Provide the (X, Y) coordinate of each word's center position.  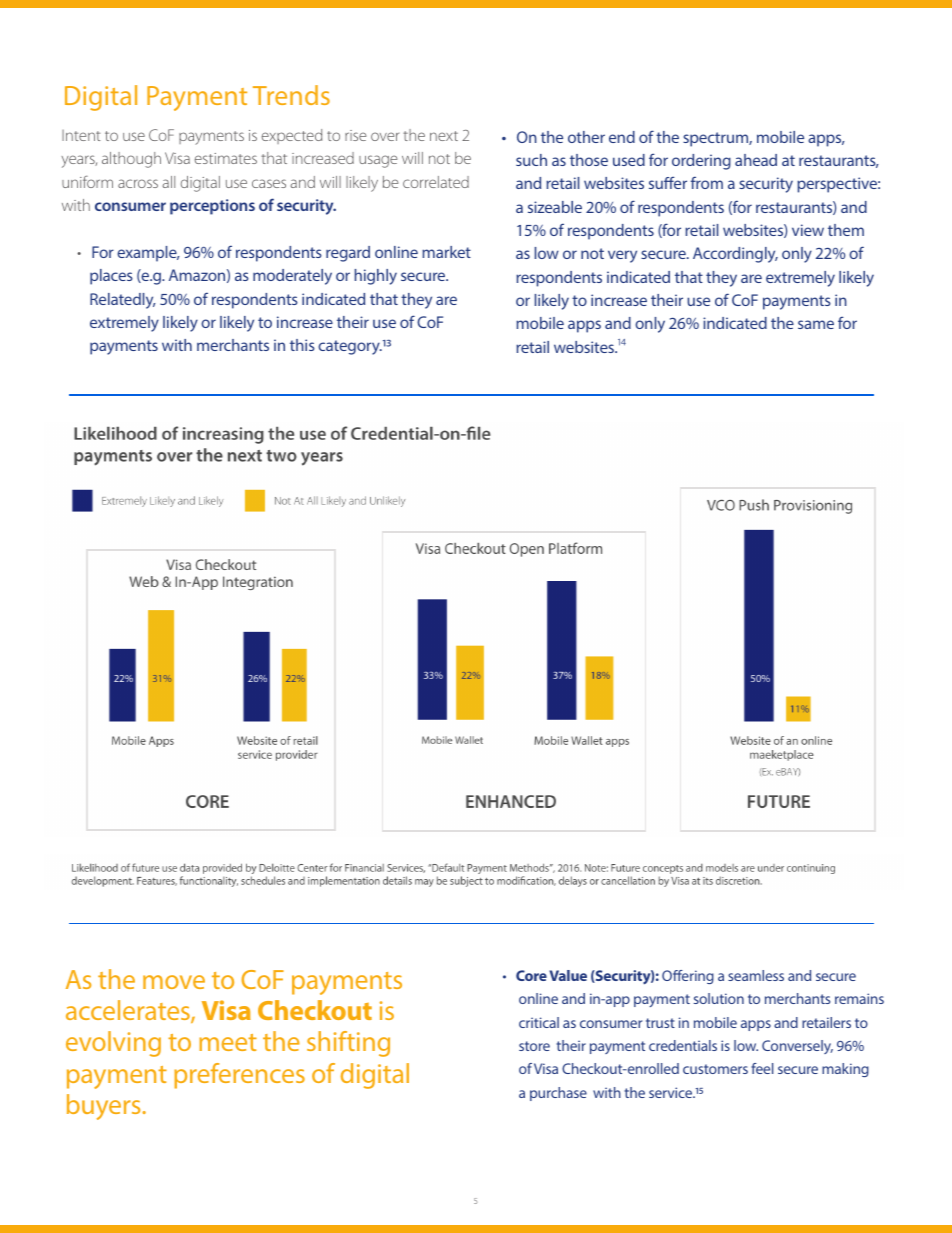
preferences (239, 1076)
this (302, 345)
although (131, 160)
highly (376, 277)
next (444, 136)
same (816, 324)
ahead (756, 160)
